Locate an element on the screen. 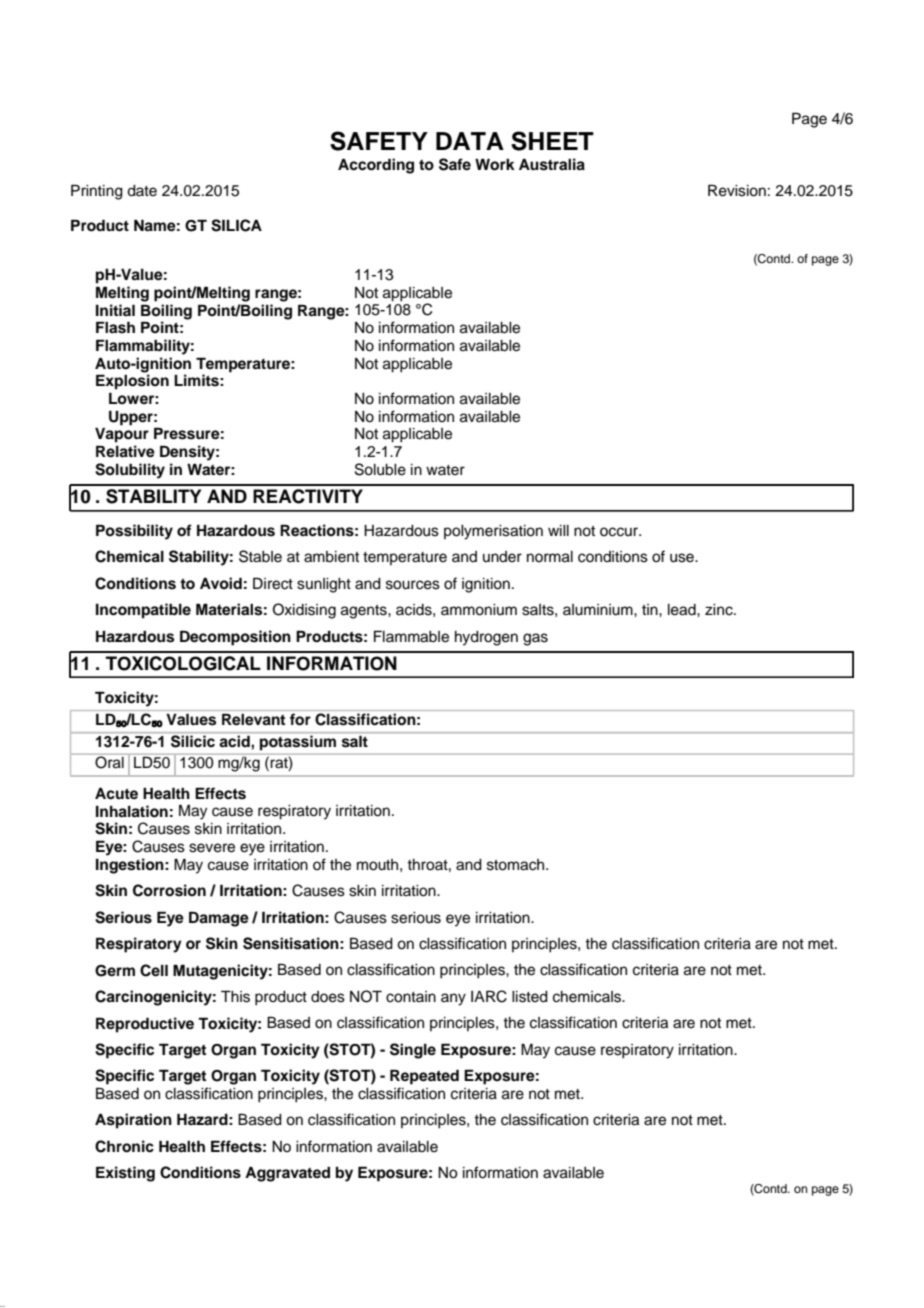 The image size is (924, 1308). Soluble is located at coordinates (380, 469).
